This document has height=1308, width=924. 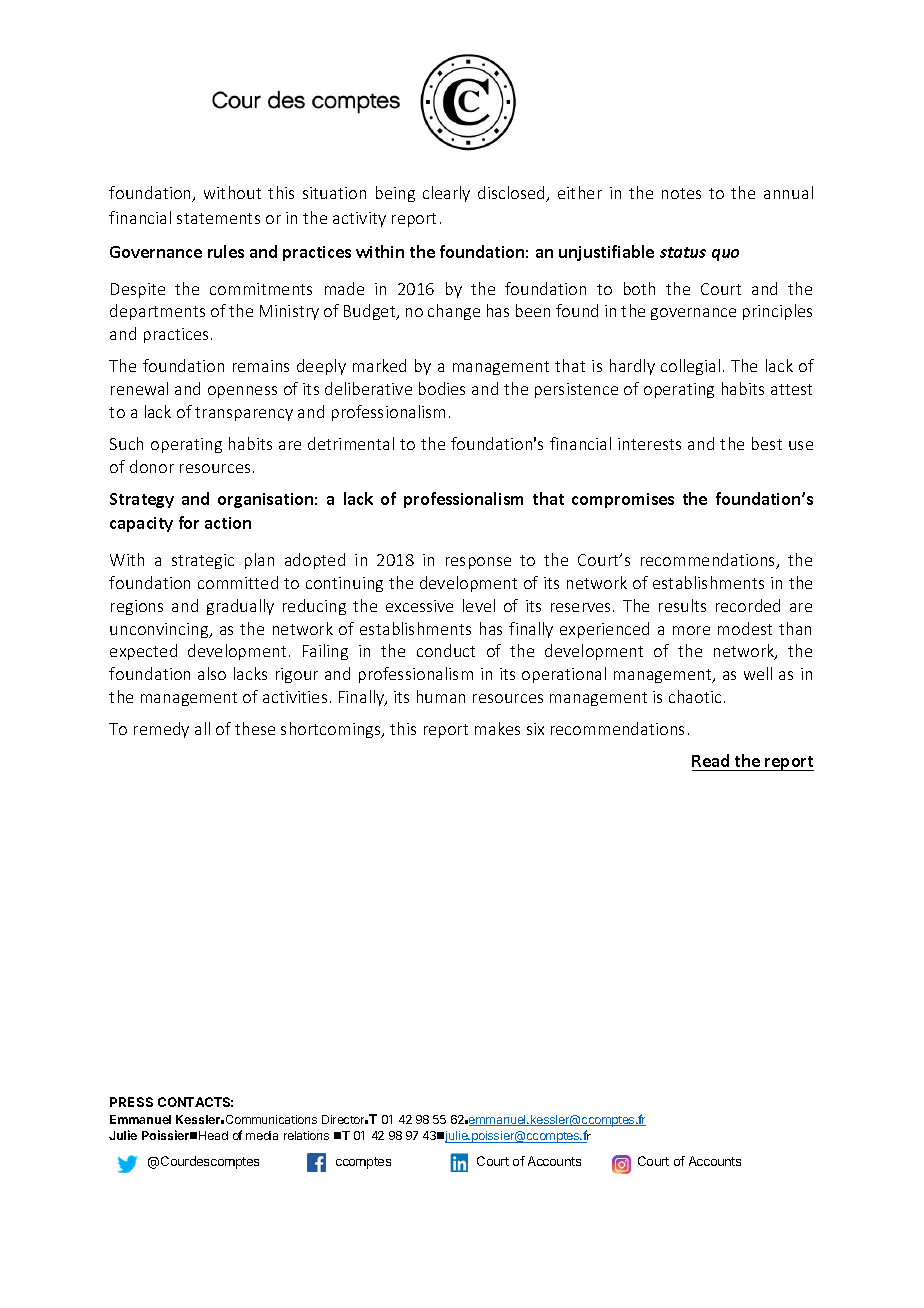 What do you see at coordinates (535, 729) in the document?
I see `six` at bounding box center [535, 729].
